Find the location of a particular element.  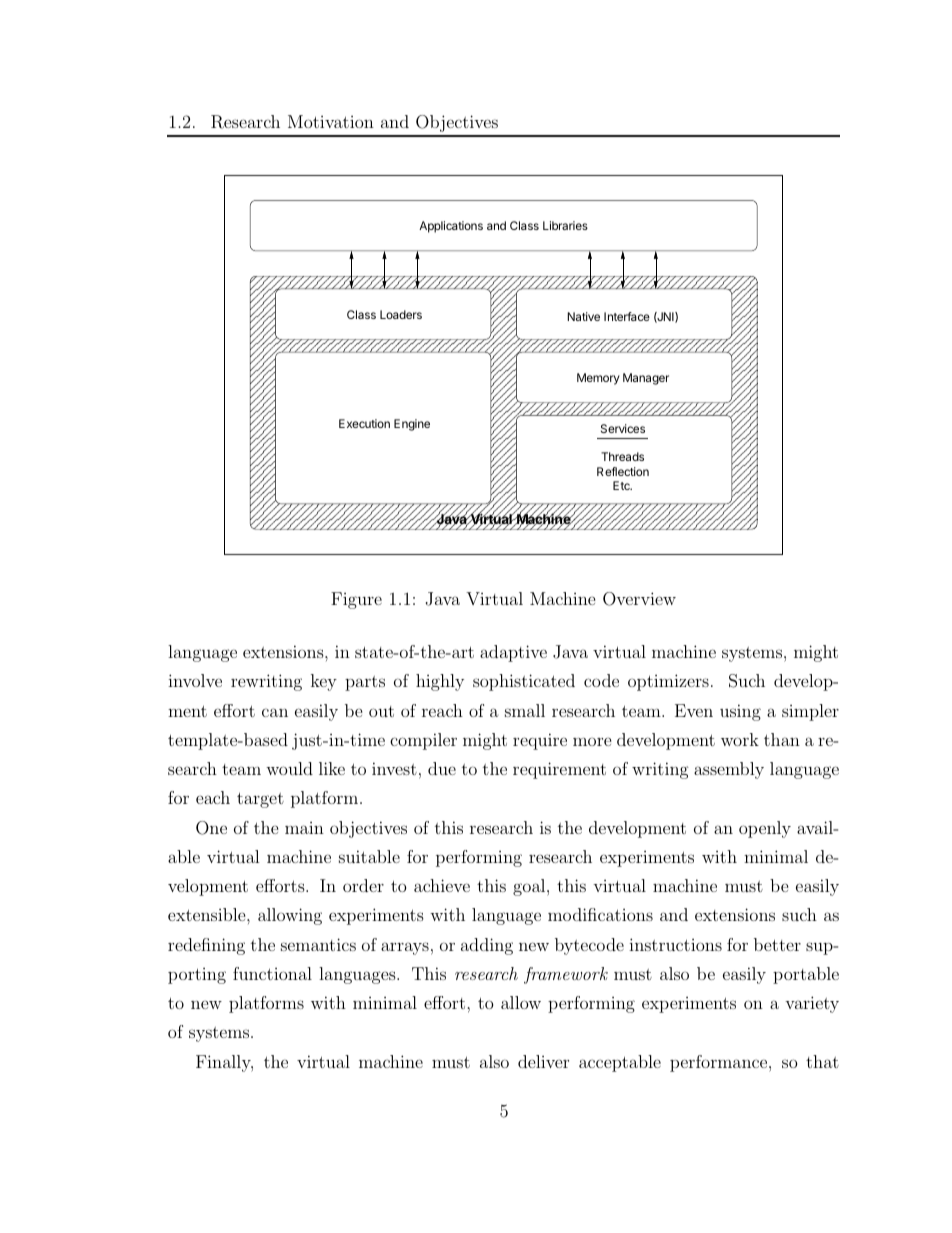

Libraries is located at coordinates (565, 225).
